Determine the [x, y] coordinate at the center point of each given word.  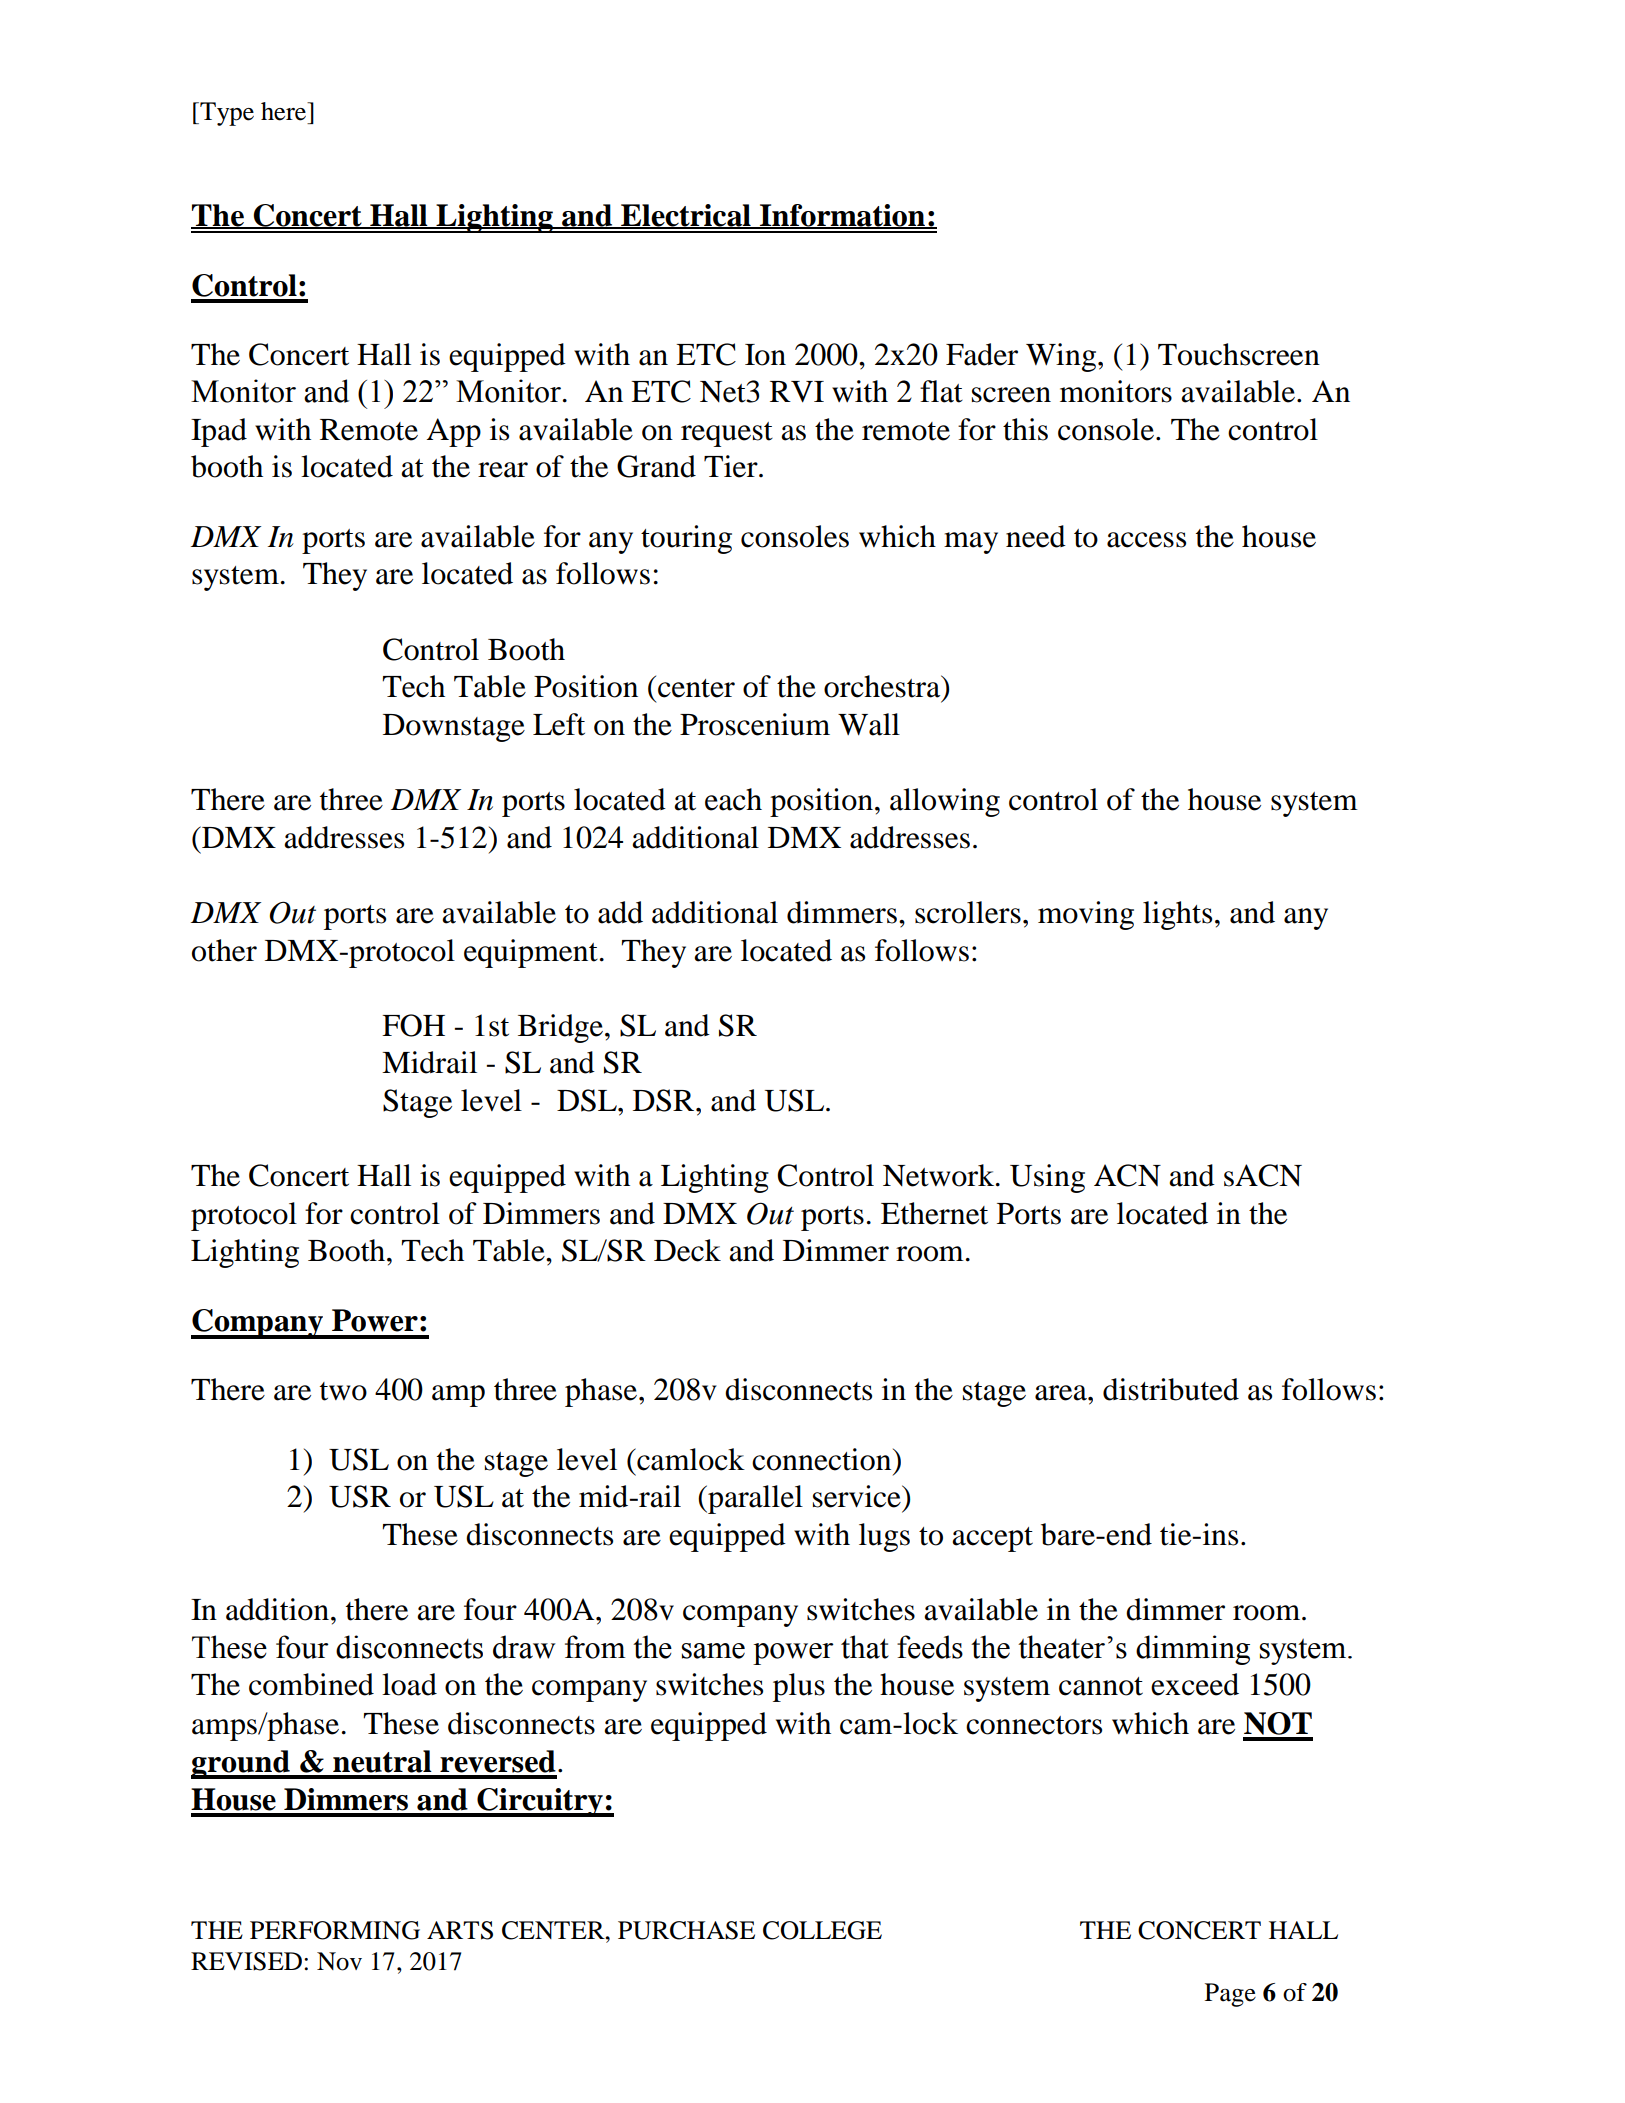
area [1062, 1393]
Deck [687, 1250]
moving [1086, 915]
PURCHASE [686, 1930]
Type [226, 114]
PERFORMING [335, 1930]
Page [1230, 1995]
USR [360, 1496]
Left [559, 724]
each [733, 799]
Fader [982, 354]
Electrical [686, 216]
